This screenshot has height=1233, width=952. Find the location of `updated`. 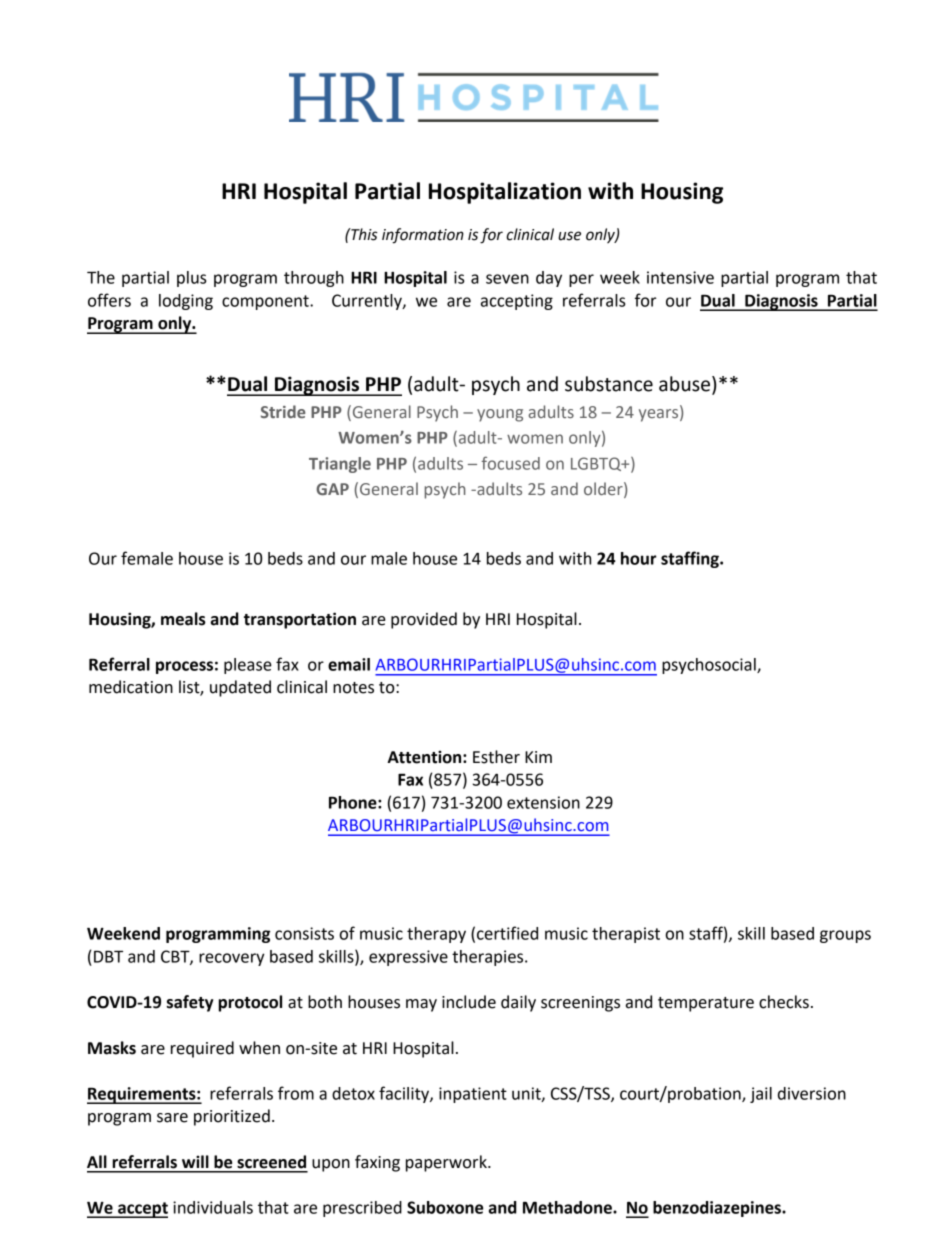

updated is located at coordinates (240, 688).
